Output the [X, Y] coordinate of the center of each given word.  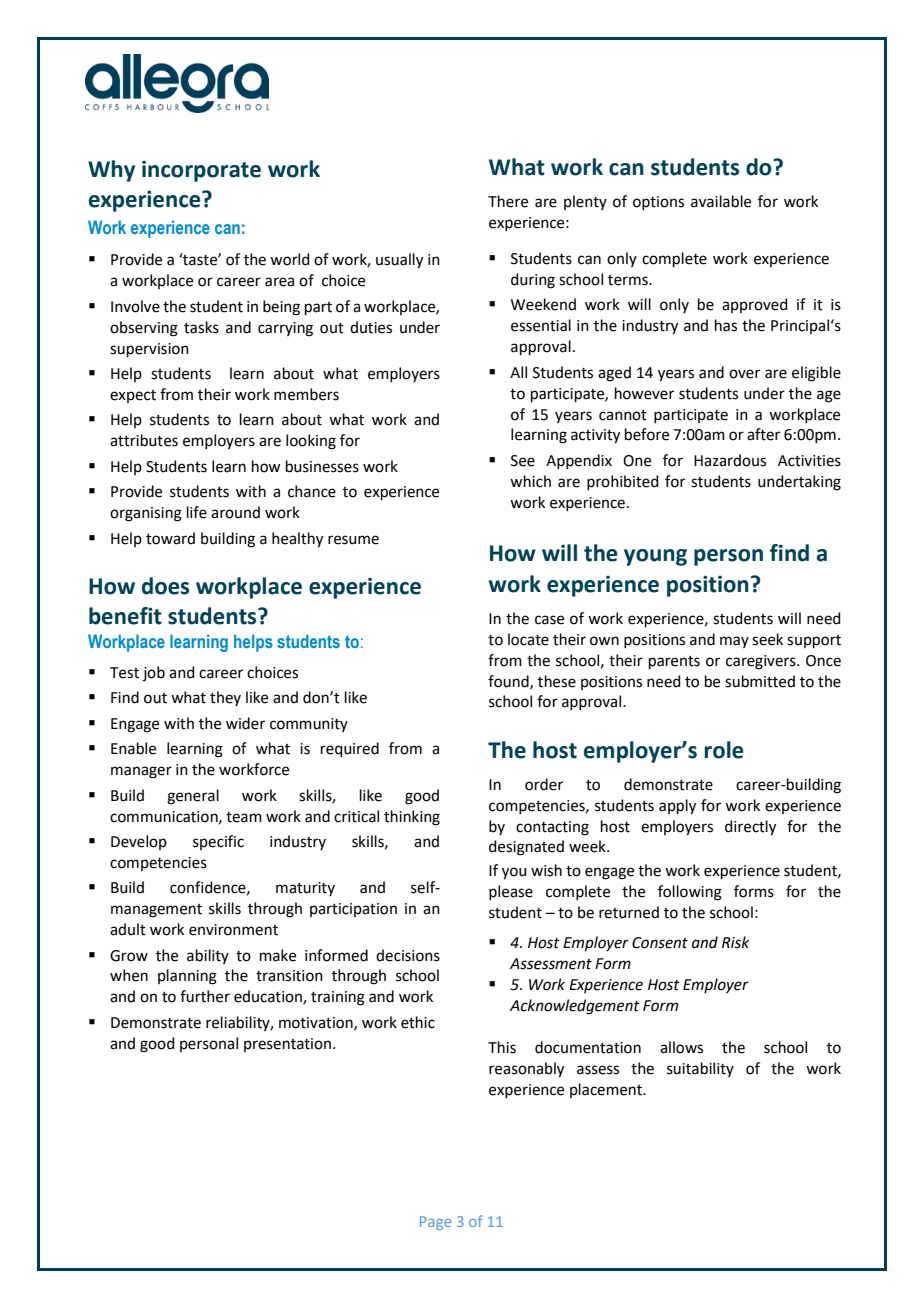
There [508, 201]
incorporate [201, 171]
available [721, 201]
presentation [289, 1045]
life [197, 512]
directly [750, 828]
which [530, 481]
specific [218, 842]
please [511, 892]
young [655, 557]
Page [435, 1223]
